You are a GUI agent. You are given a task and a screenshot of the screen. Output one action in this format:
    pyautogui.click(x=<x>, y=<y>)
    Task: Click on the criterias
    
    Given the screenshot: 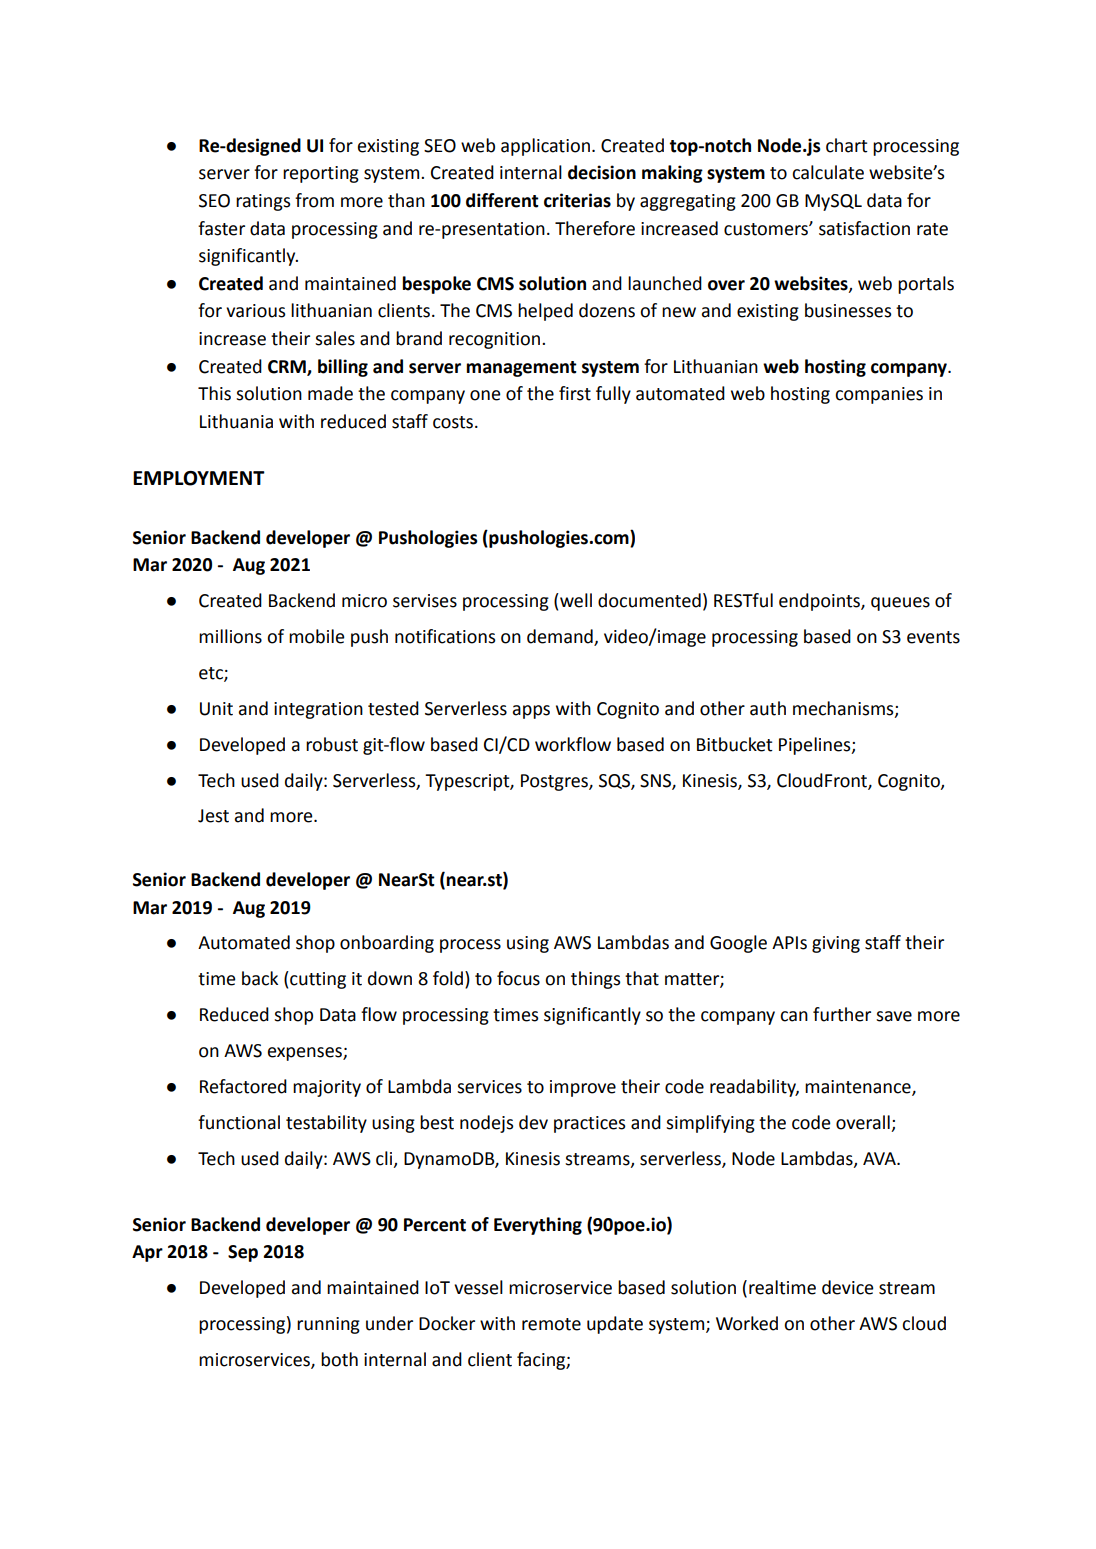 What is the action you would take?
    pyautogui.click(x=577, y=200)
